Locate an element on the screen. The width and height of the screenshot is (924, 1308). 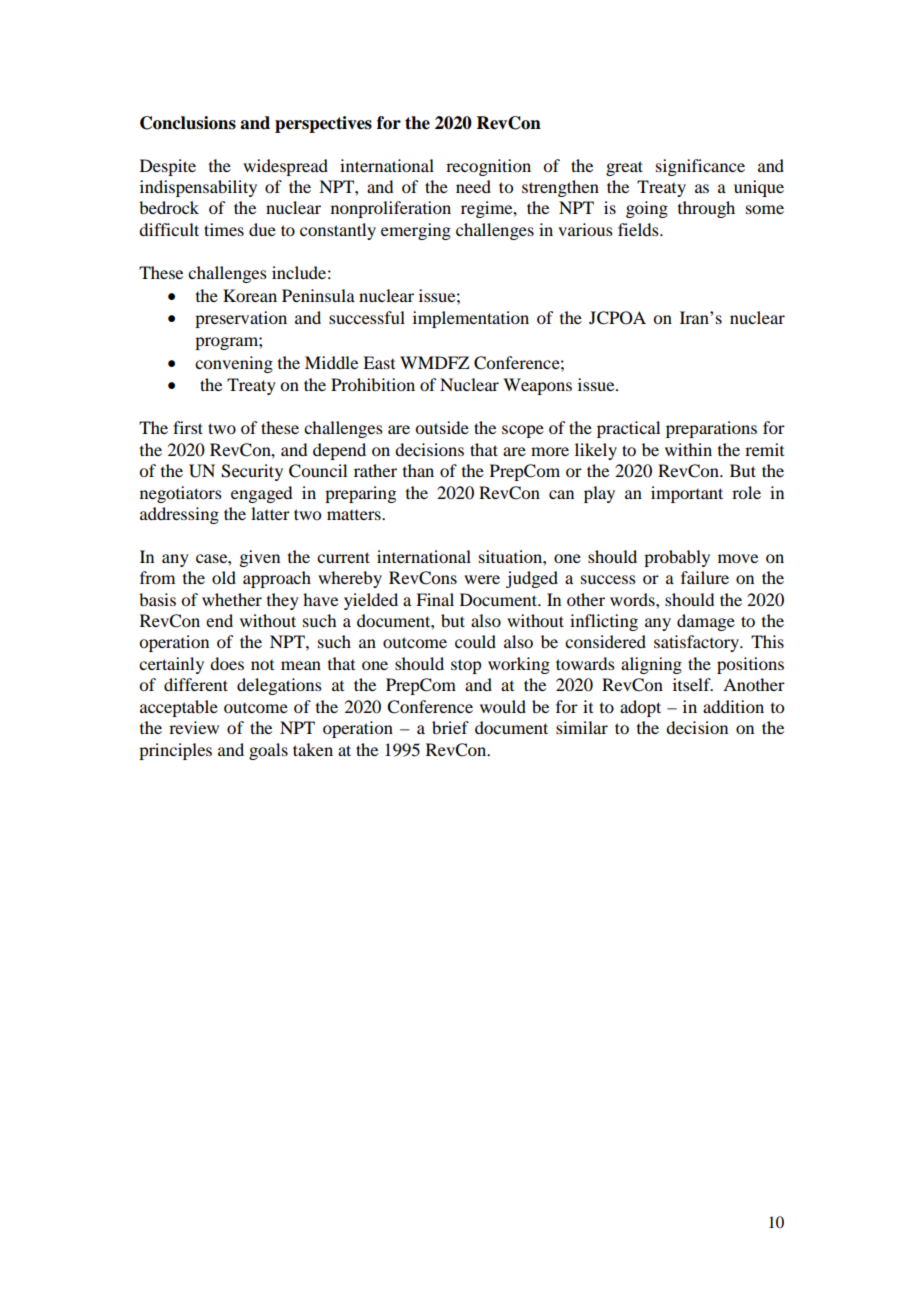
significance is located at coordinates (700, 167).
